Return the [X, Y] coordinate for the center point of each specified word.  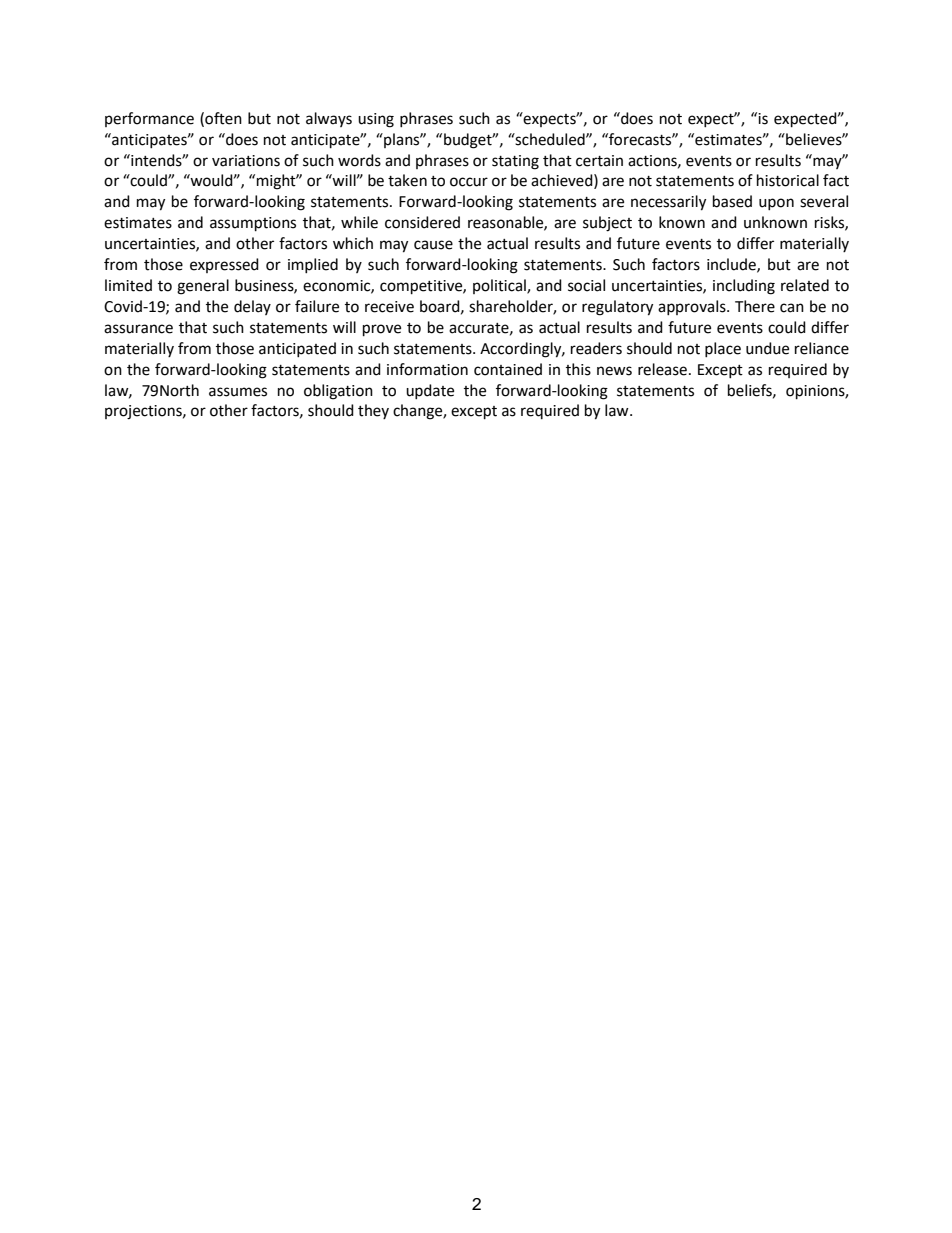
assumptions [253, 224]
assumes [238, 392]
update [430, 391]
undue [767, 348]
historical [788, 180]
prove [382, 330]
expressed [224, 265]
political [500, 286]
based [732, 201]
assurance [138, 329]
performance [149, 119]
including [744, 287]
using [376, 120]
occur [469, 182]
